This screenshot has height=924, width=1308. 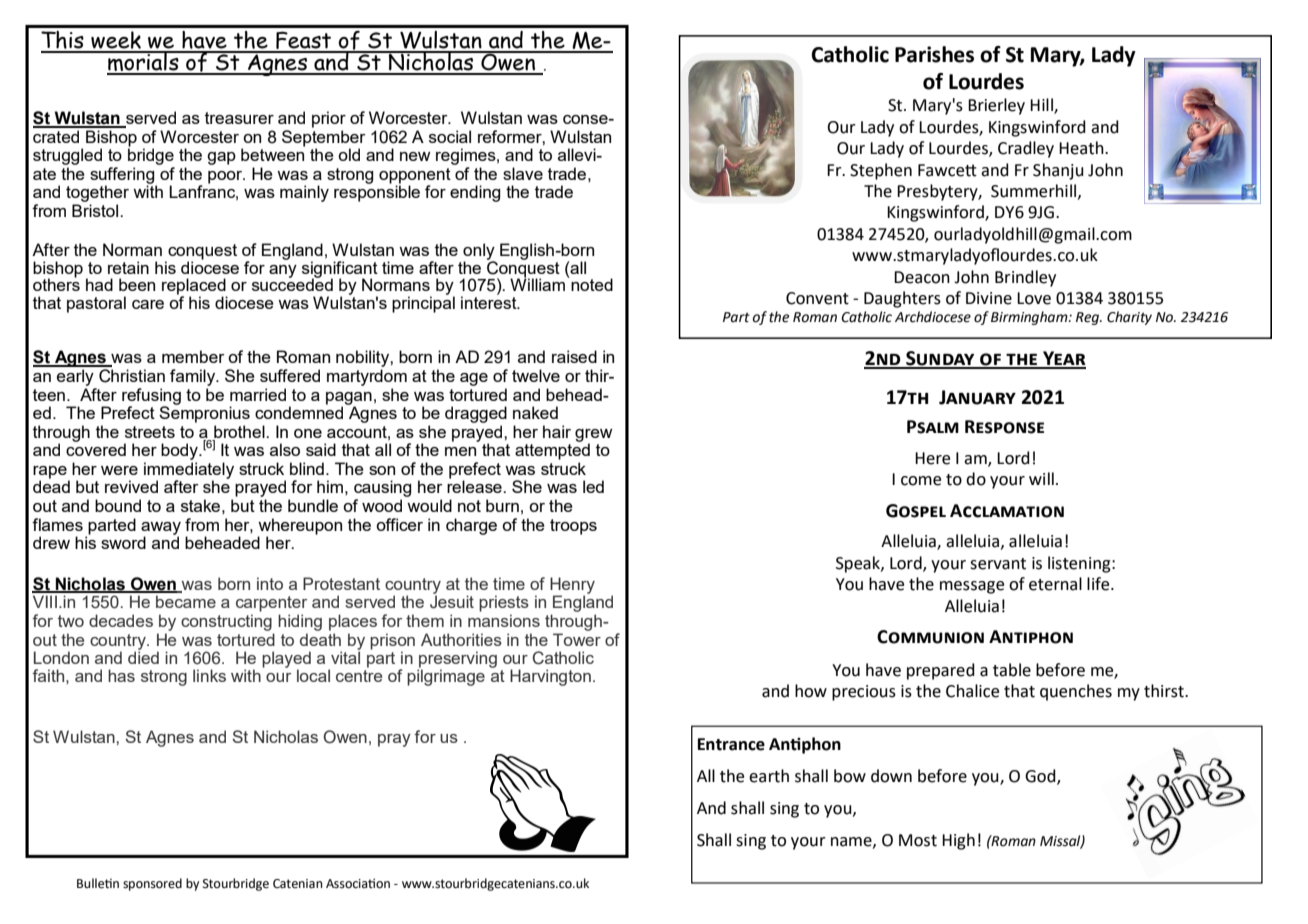 What do you see at coordinates (152, 884) in the screenshot?
I see `sponsored` at bounding box center [152, 884].
